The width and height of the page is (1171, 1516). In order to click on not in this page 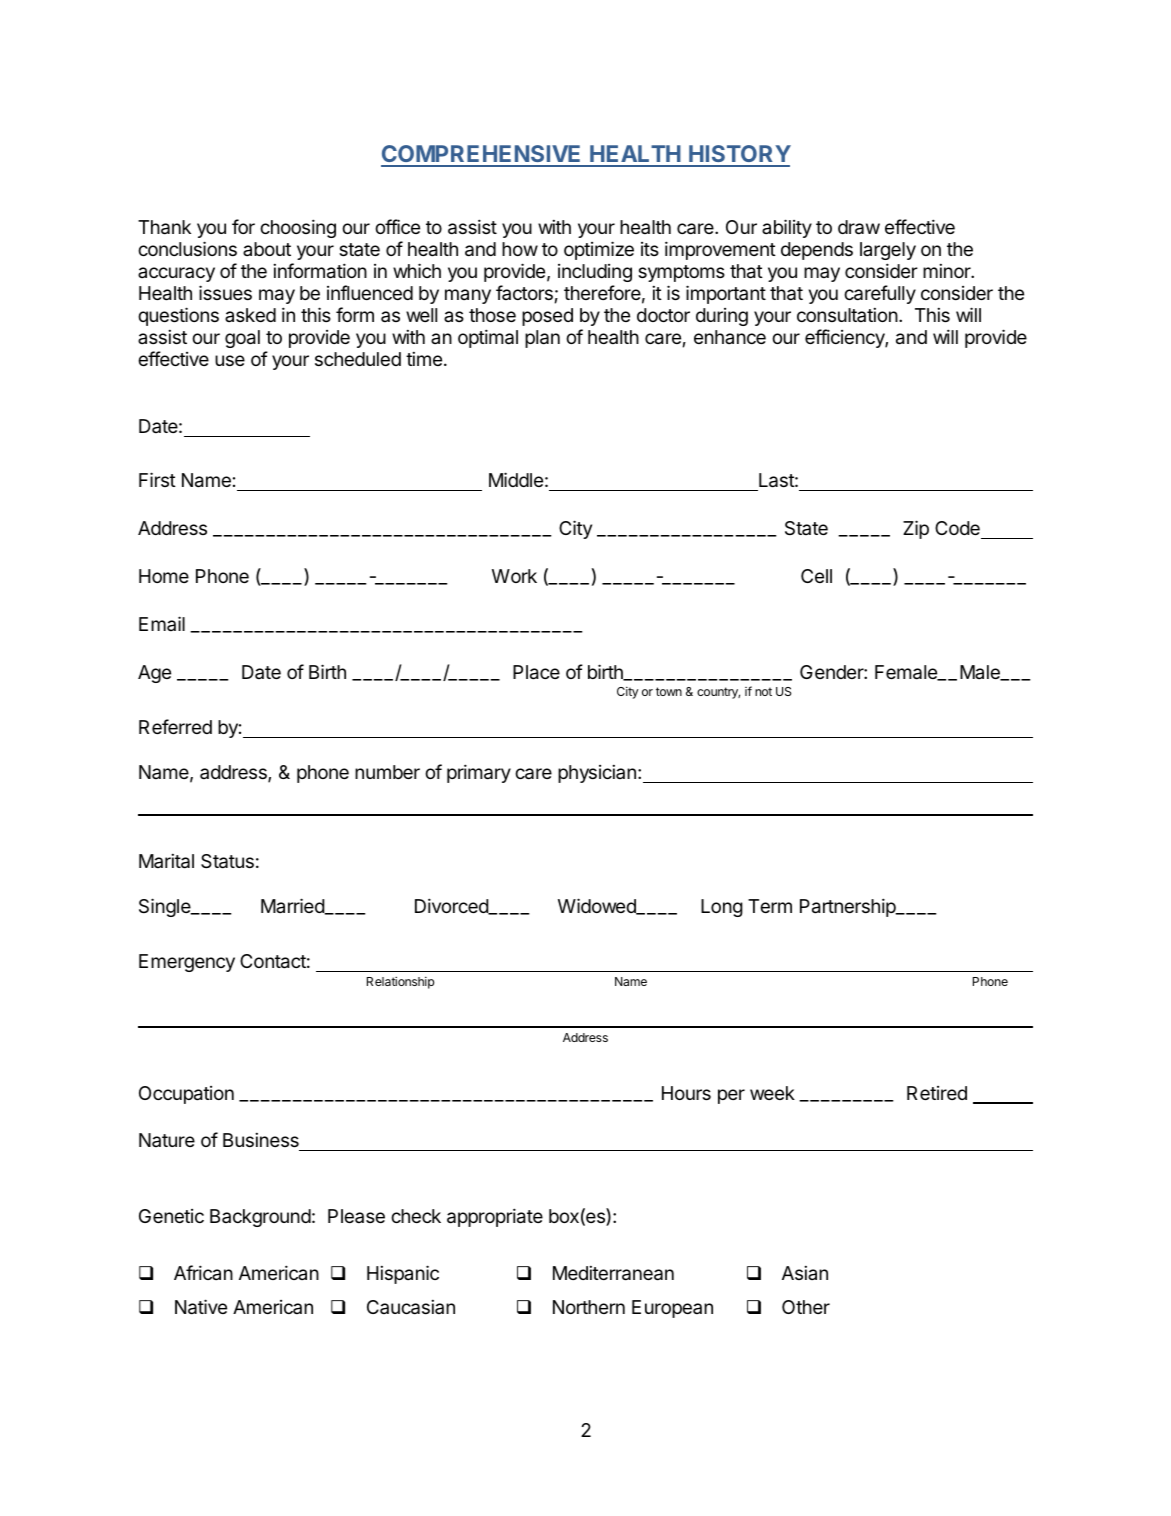, I will do `click(763, 691)`.
